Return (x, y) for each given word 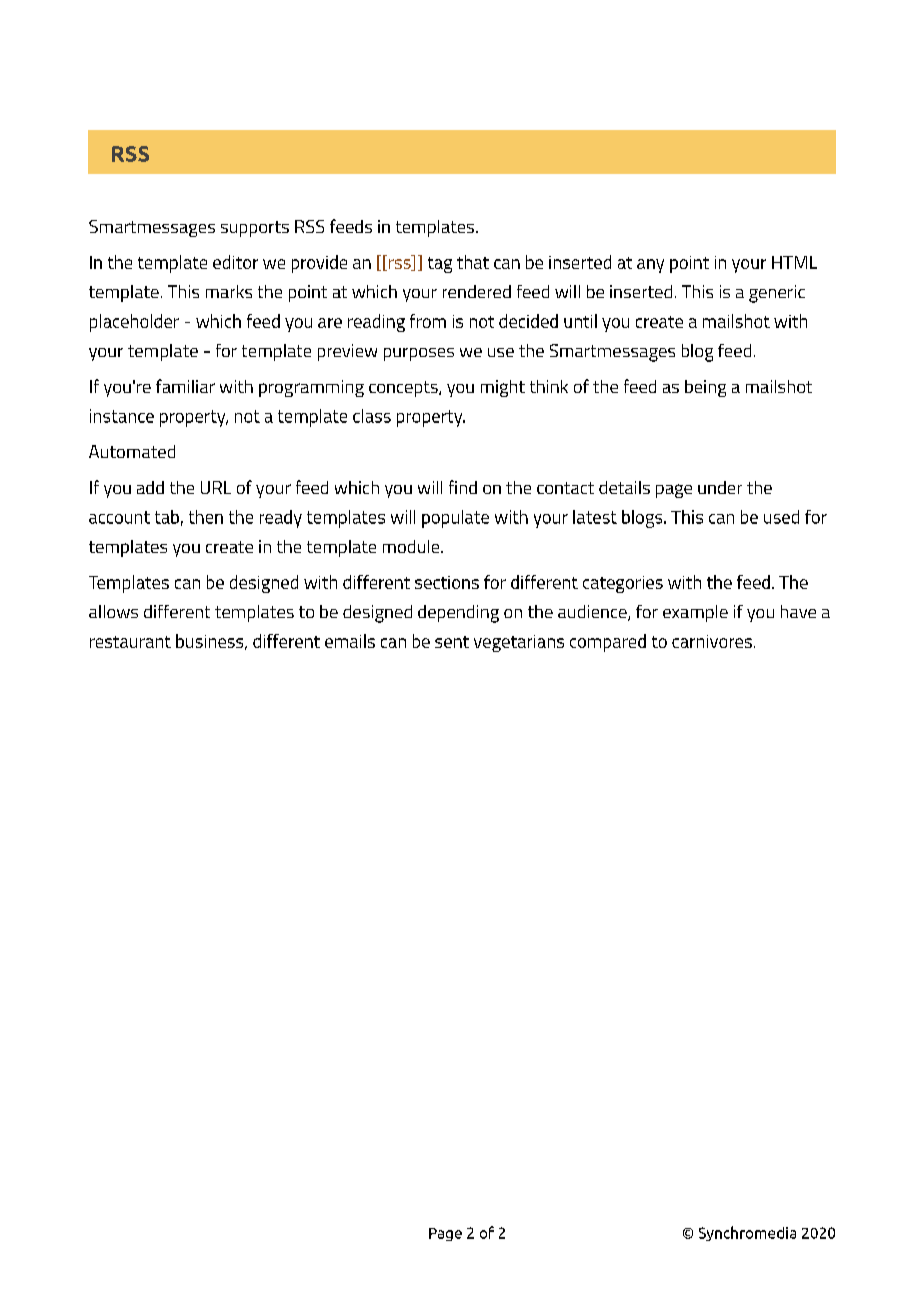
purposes (419, 354)
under (720, 487)
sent (452, 642)
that (473, 262)
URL (216, 487)
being (705, 388)
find (463, 487)
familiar (185, 386)
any (650, 266)
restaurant (130, 642)
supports (255, 229)
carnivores (712, 641)
